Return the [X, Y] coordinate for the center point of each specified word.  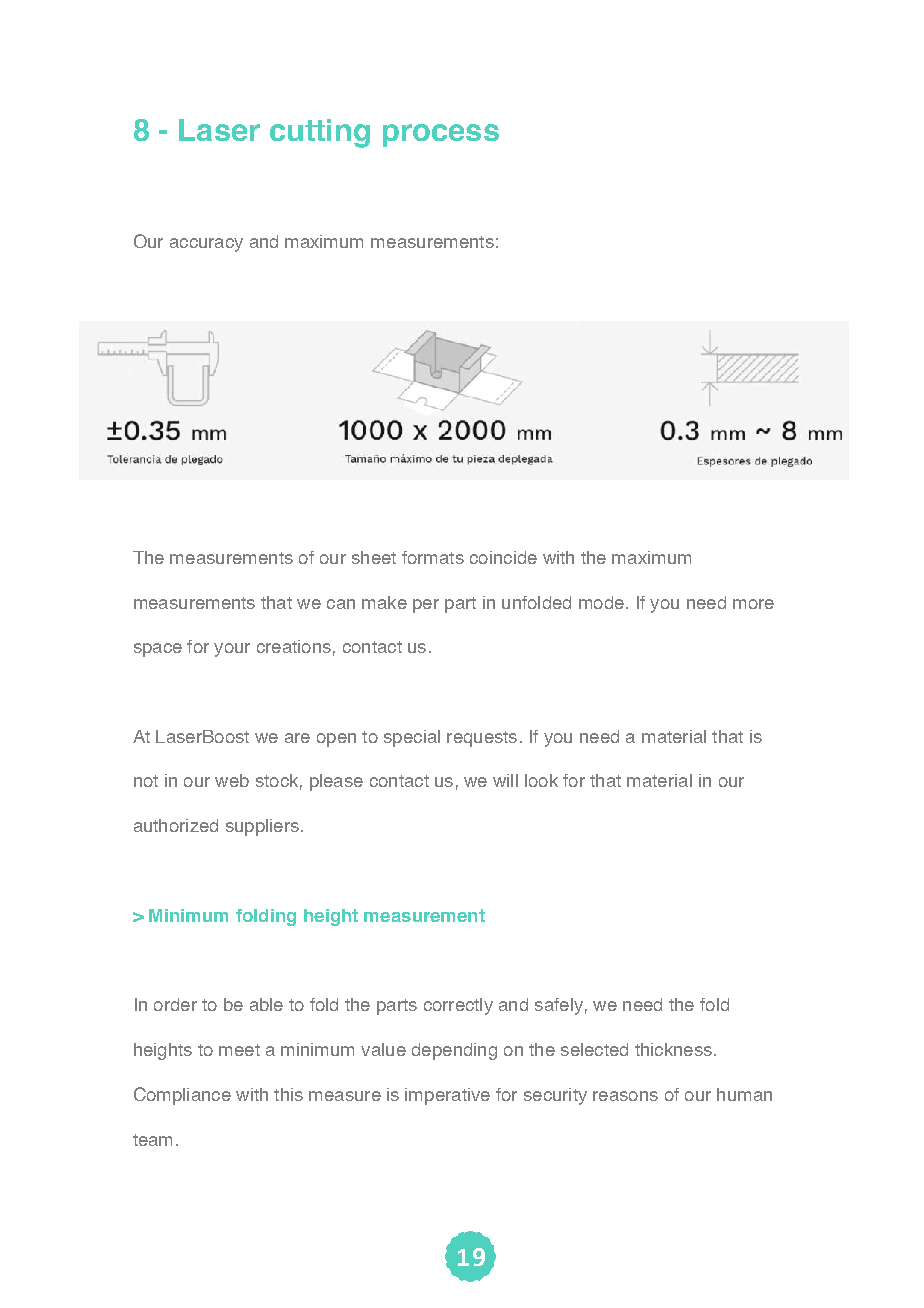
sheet [374, 557]
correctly [458, 1006]
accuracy [206, 245]
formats [433, 557]
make [384, 602]
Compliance [182, 1096]
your [232, 650]
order [175, 1004]
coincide [503, 557]
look [541, 780]
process [441, 135]
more [753, 604]
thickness [673, 1049]
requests [482, 739]
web [232, 780]
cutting [320, 133]
